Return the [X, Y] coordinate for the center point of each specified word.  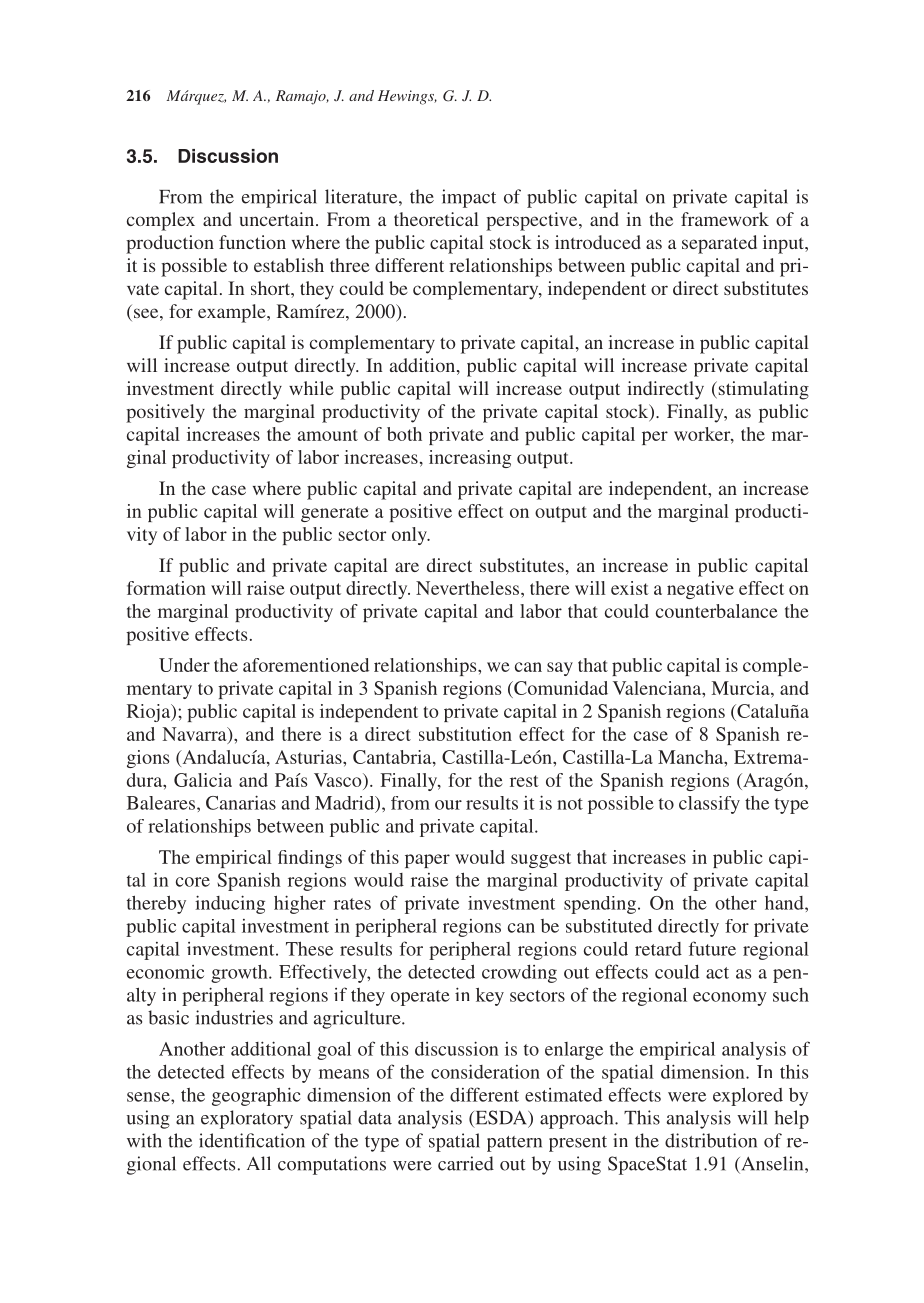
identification [252, 1140]
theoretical [436, 219]
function [252, 242]
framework [725, 219]
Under [184, 665]
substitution [465, 734]
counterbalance [717, 611]
